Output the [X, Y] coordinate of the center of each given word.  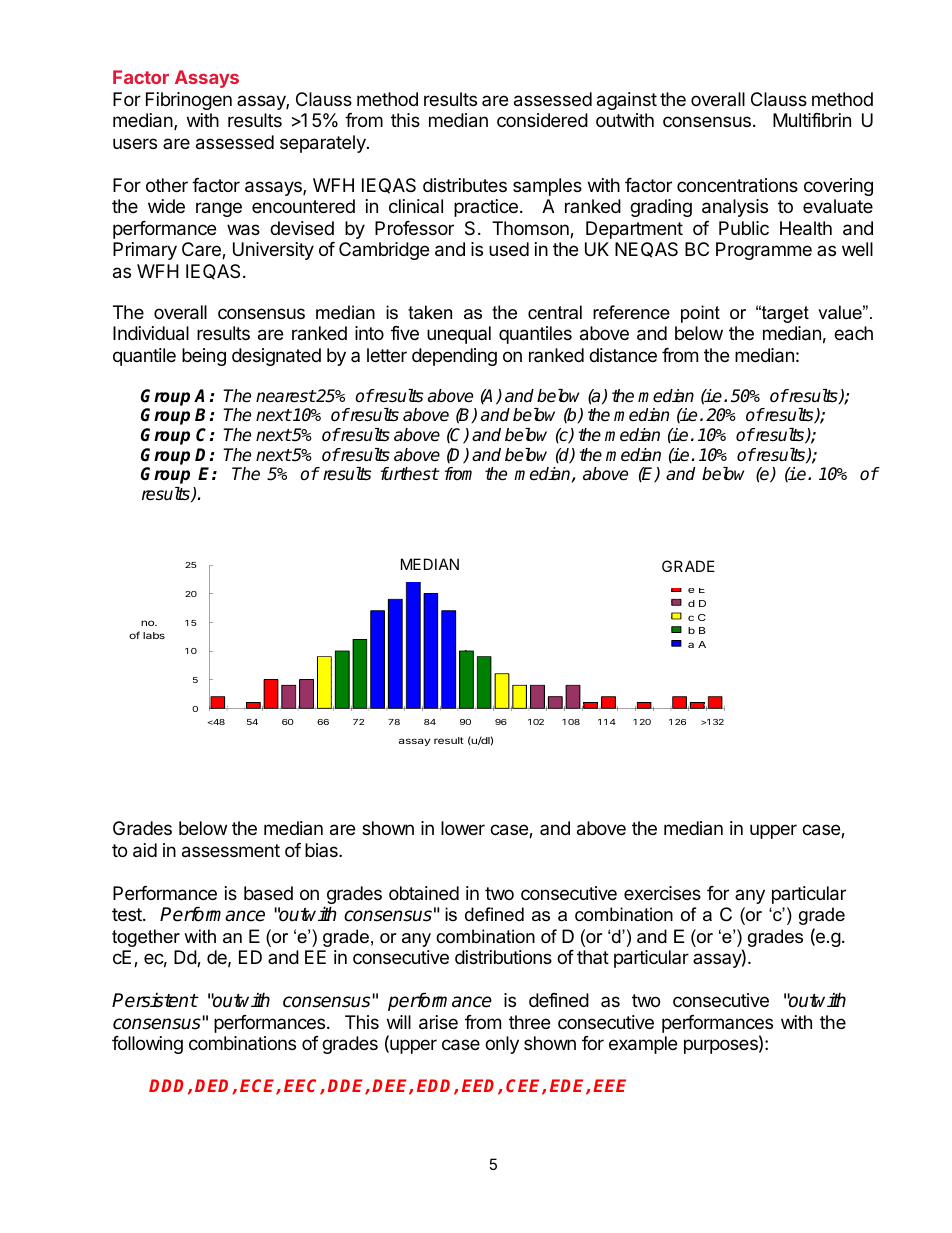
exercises [662, 893]
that [593, 957]
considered [542, 120]
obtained [424, 893]
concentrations [737, 185]
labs [154, 635]
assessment [231, 851]
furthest [410, 474]
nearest [286, 396]
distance [623, 355]
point [700, 314]
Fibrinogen [189, 101]
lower [463, 828]
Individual [151, 333]
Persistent [155, 1000]
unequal [459, 335]
